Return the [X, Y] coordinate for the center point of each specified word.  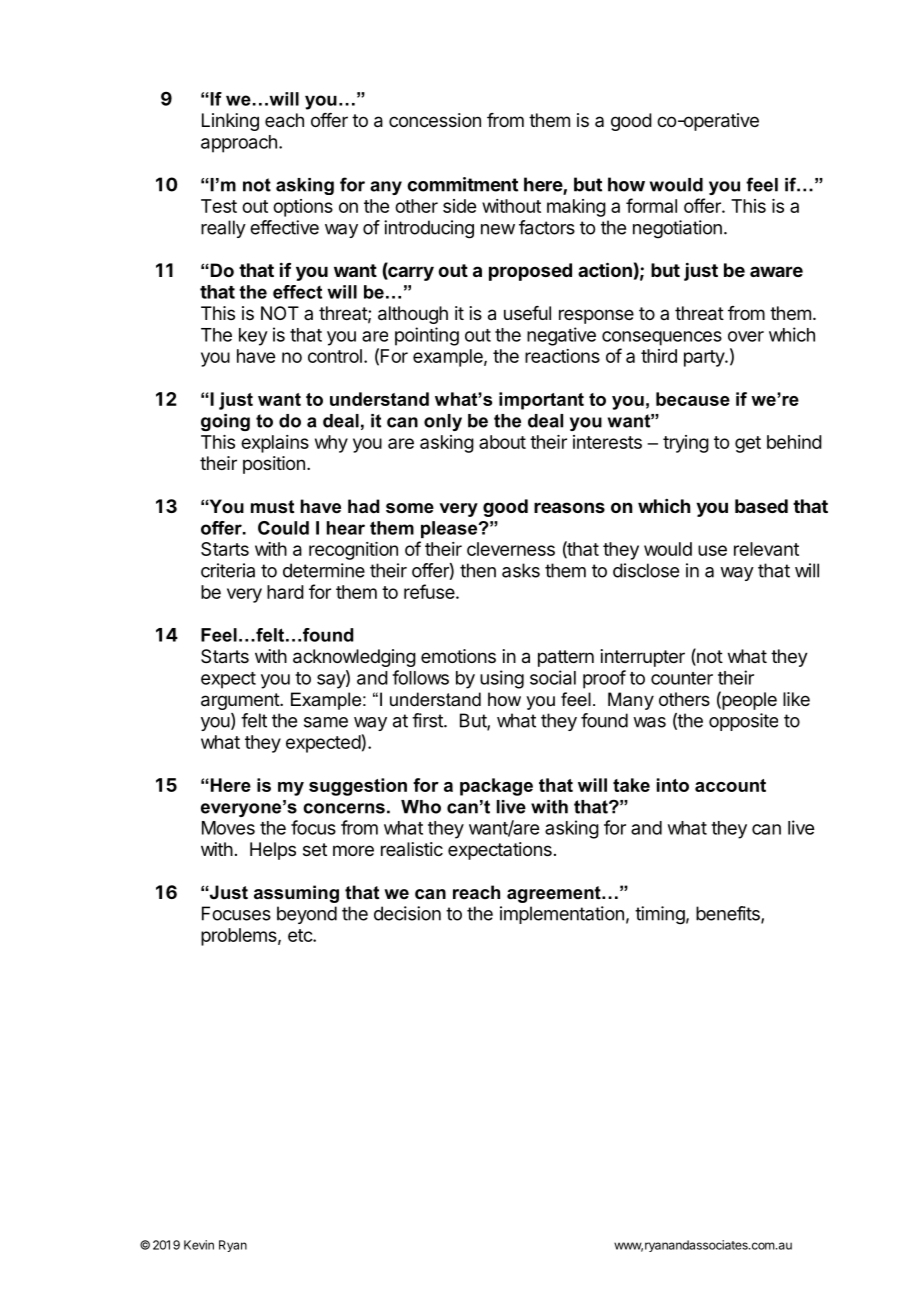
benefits [729, 914]
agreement [555, 894]
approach [239, 144]
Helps [273, 851]
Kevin [199, 1245]
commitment [462, 184]
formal [651, 205]
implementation [562, 915]
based [761, 506]
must [272, 506]
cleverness [511, 549]
